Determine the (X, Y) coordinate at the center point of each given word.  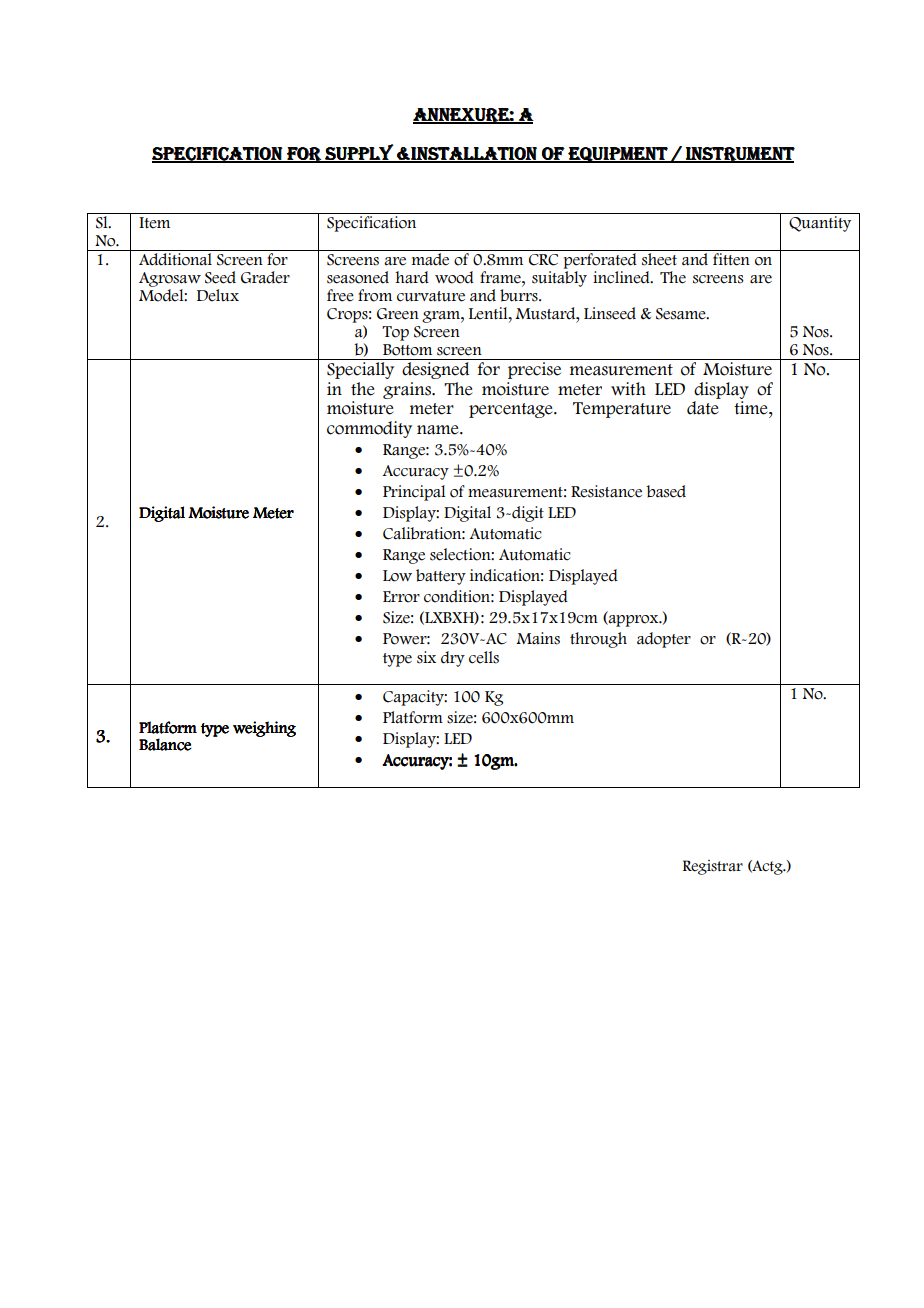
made (430, 258)
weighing (264, 729)
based (666, 491)
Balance (165, 744)
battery (441, 577)
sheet (659, 258)
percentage (512, 410)
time (752, 408)
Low (397, 576)
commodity (369, 429)
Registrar (713, 867)
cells (484, 657)
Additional (175, 258)
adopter (664, 640)
